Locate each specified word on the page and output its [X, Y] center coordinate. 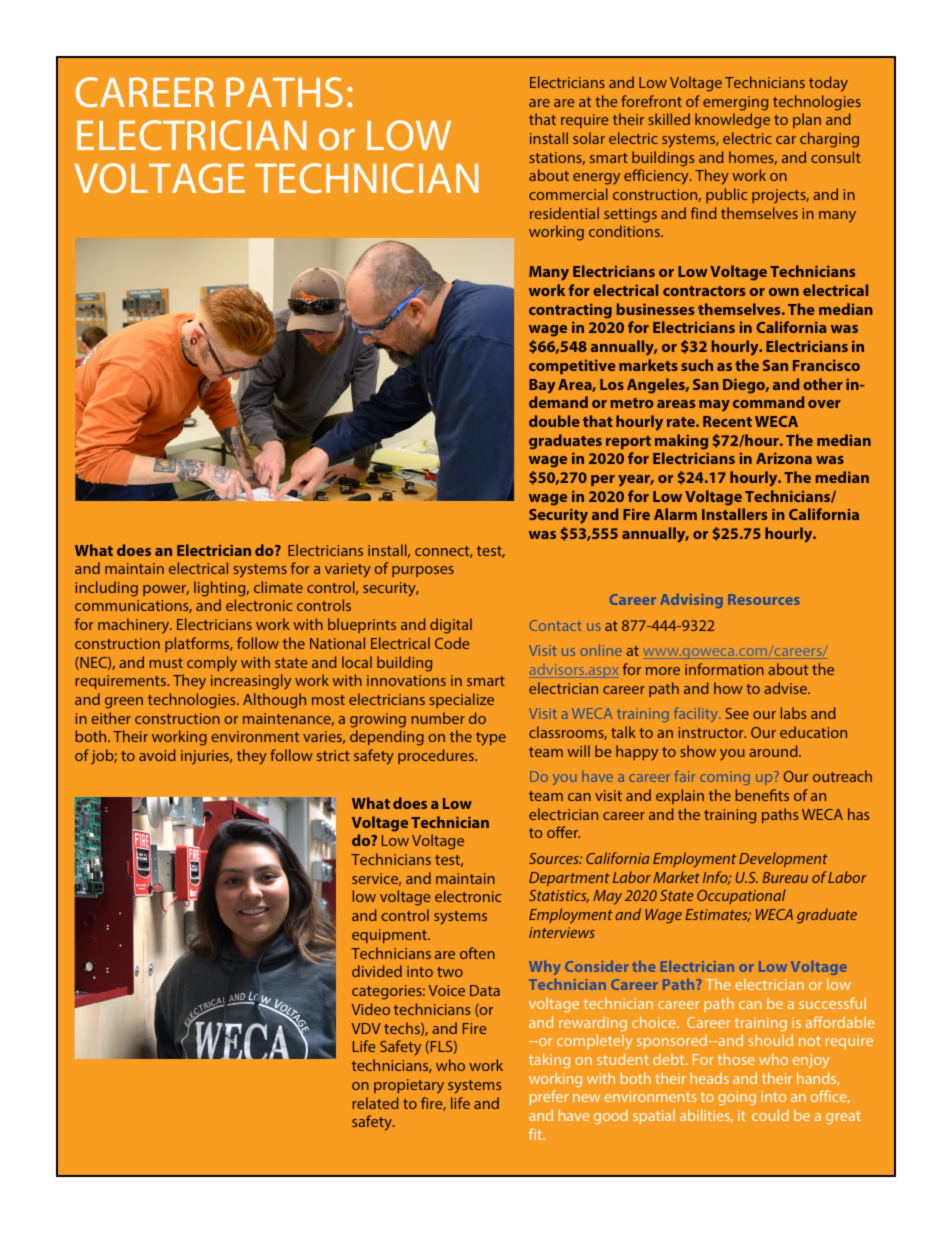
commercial [568, 194]
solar [589, 138]
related [375, 1103]
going [737, 1098]
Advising [691, 601]
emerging [735, 103]
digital [451, 626]
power [166, 590]
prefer [549, 1097]
